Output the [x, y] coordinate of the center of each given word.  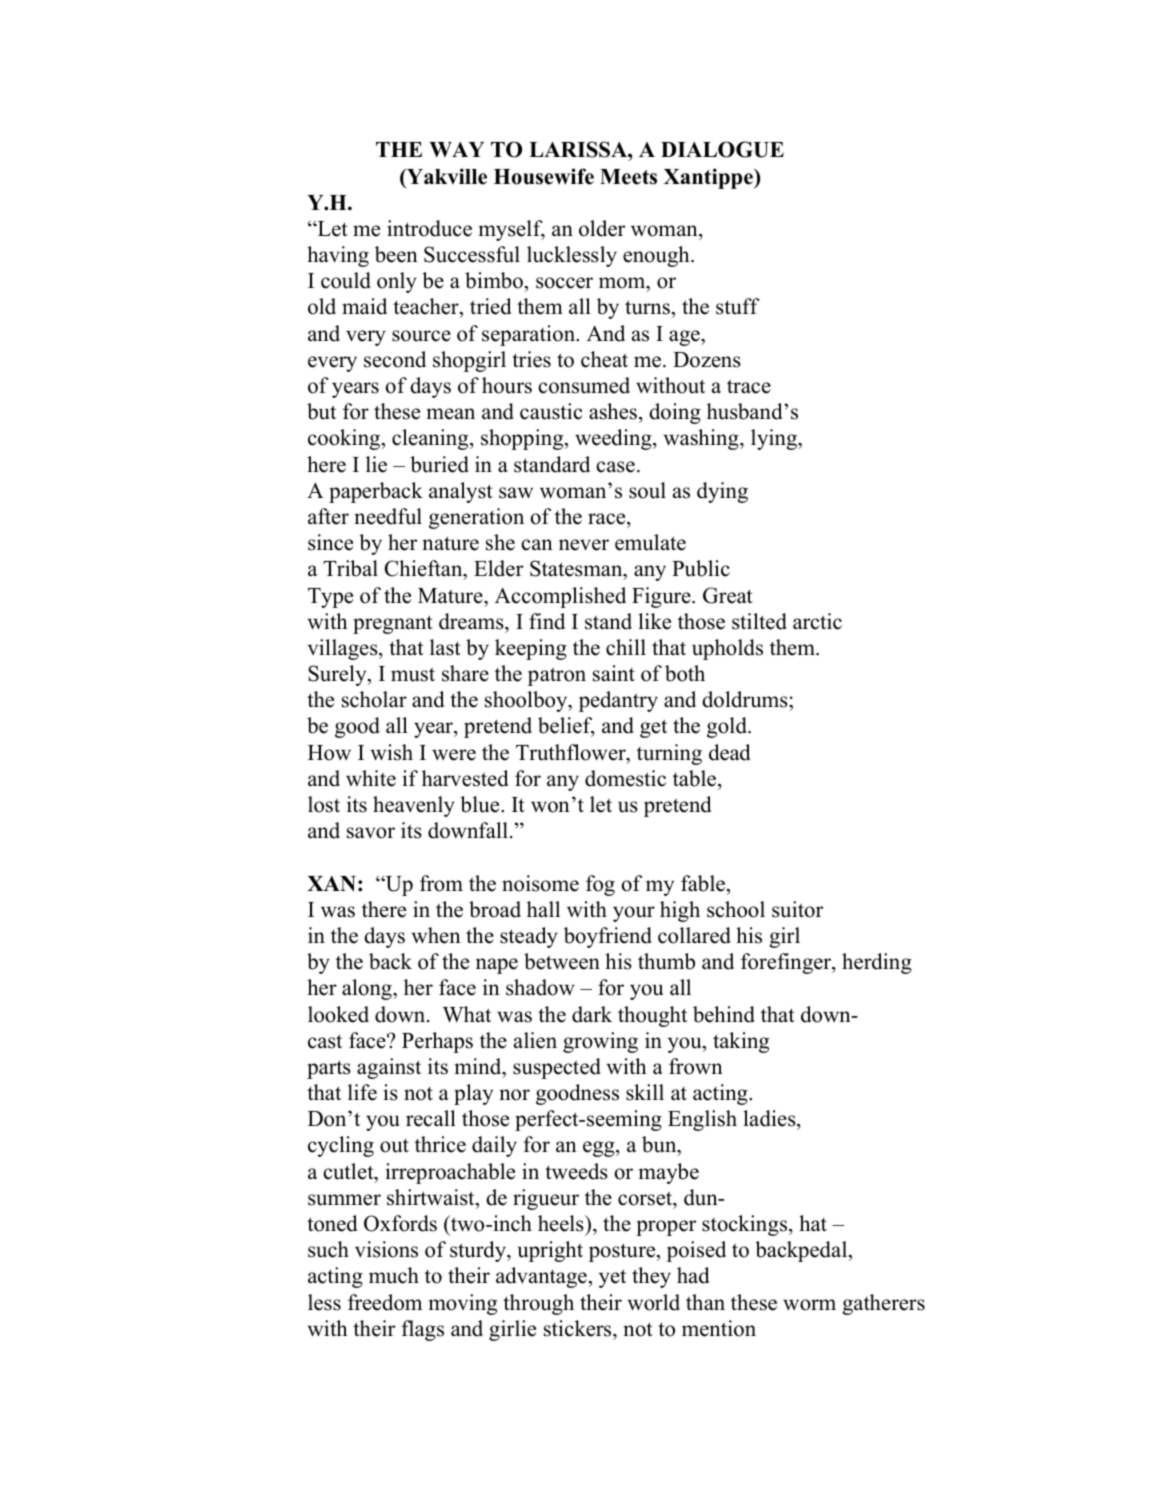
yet [612, 1278]
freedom [385, 1302]
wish [391, 752]
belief [566, 727]
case [615, 467]
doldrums [746, 701]
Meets [628, 177]
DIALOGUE [722, 149]
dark [592, 1014]
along [368, 989]
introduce [429, 228]
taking [741, 1042]
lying [775, 439]
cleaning [431, 439]
